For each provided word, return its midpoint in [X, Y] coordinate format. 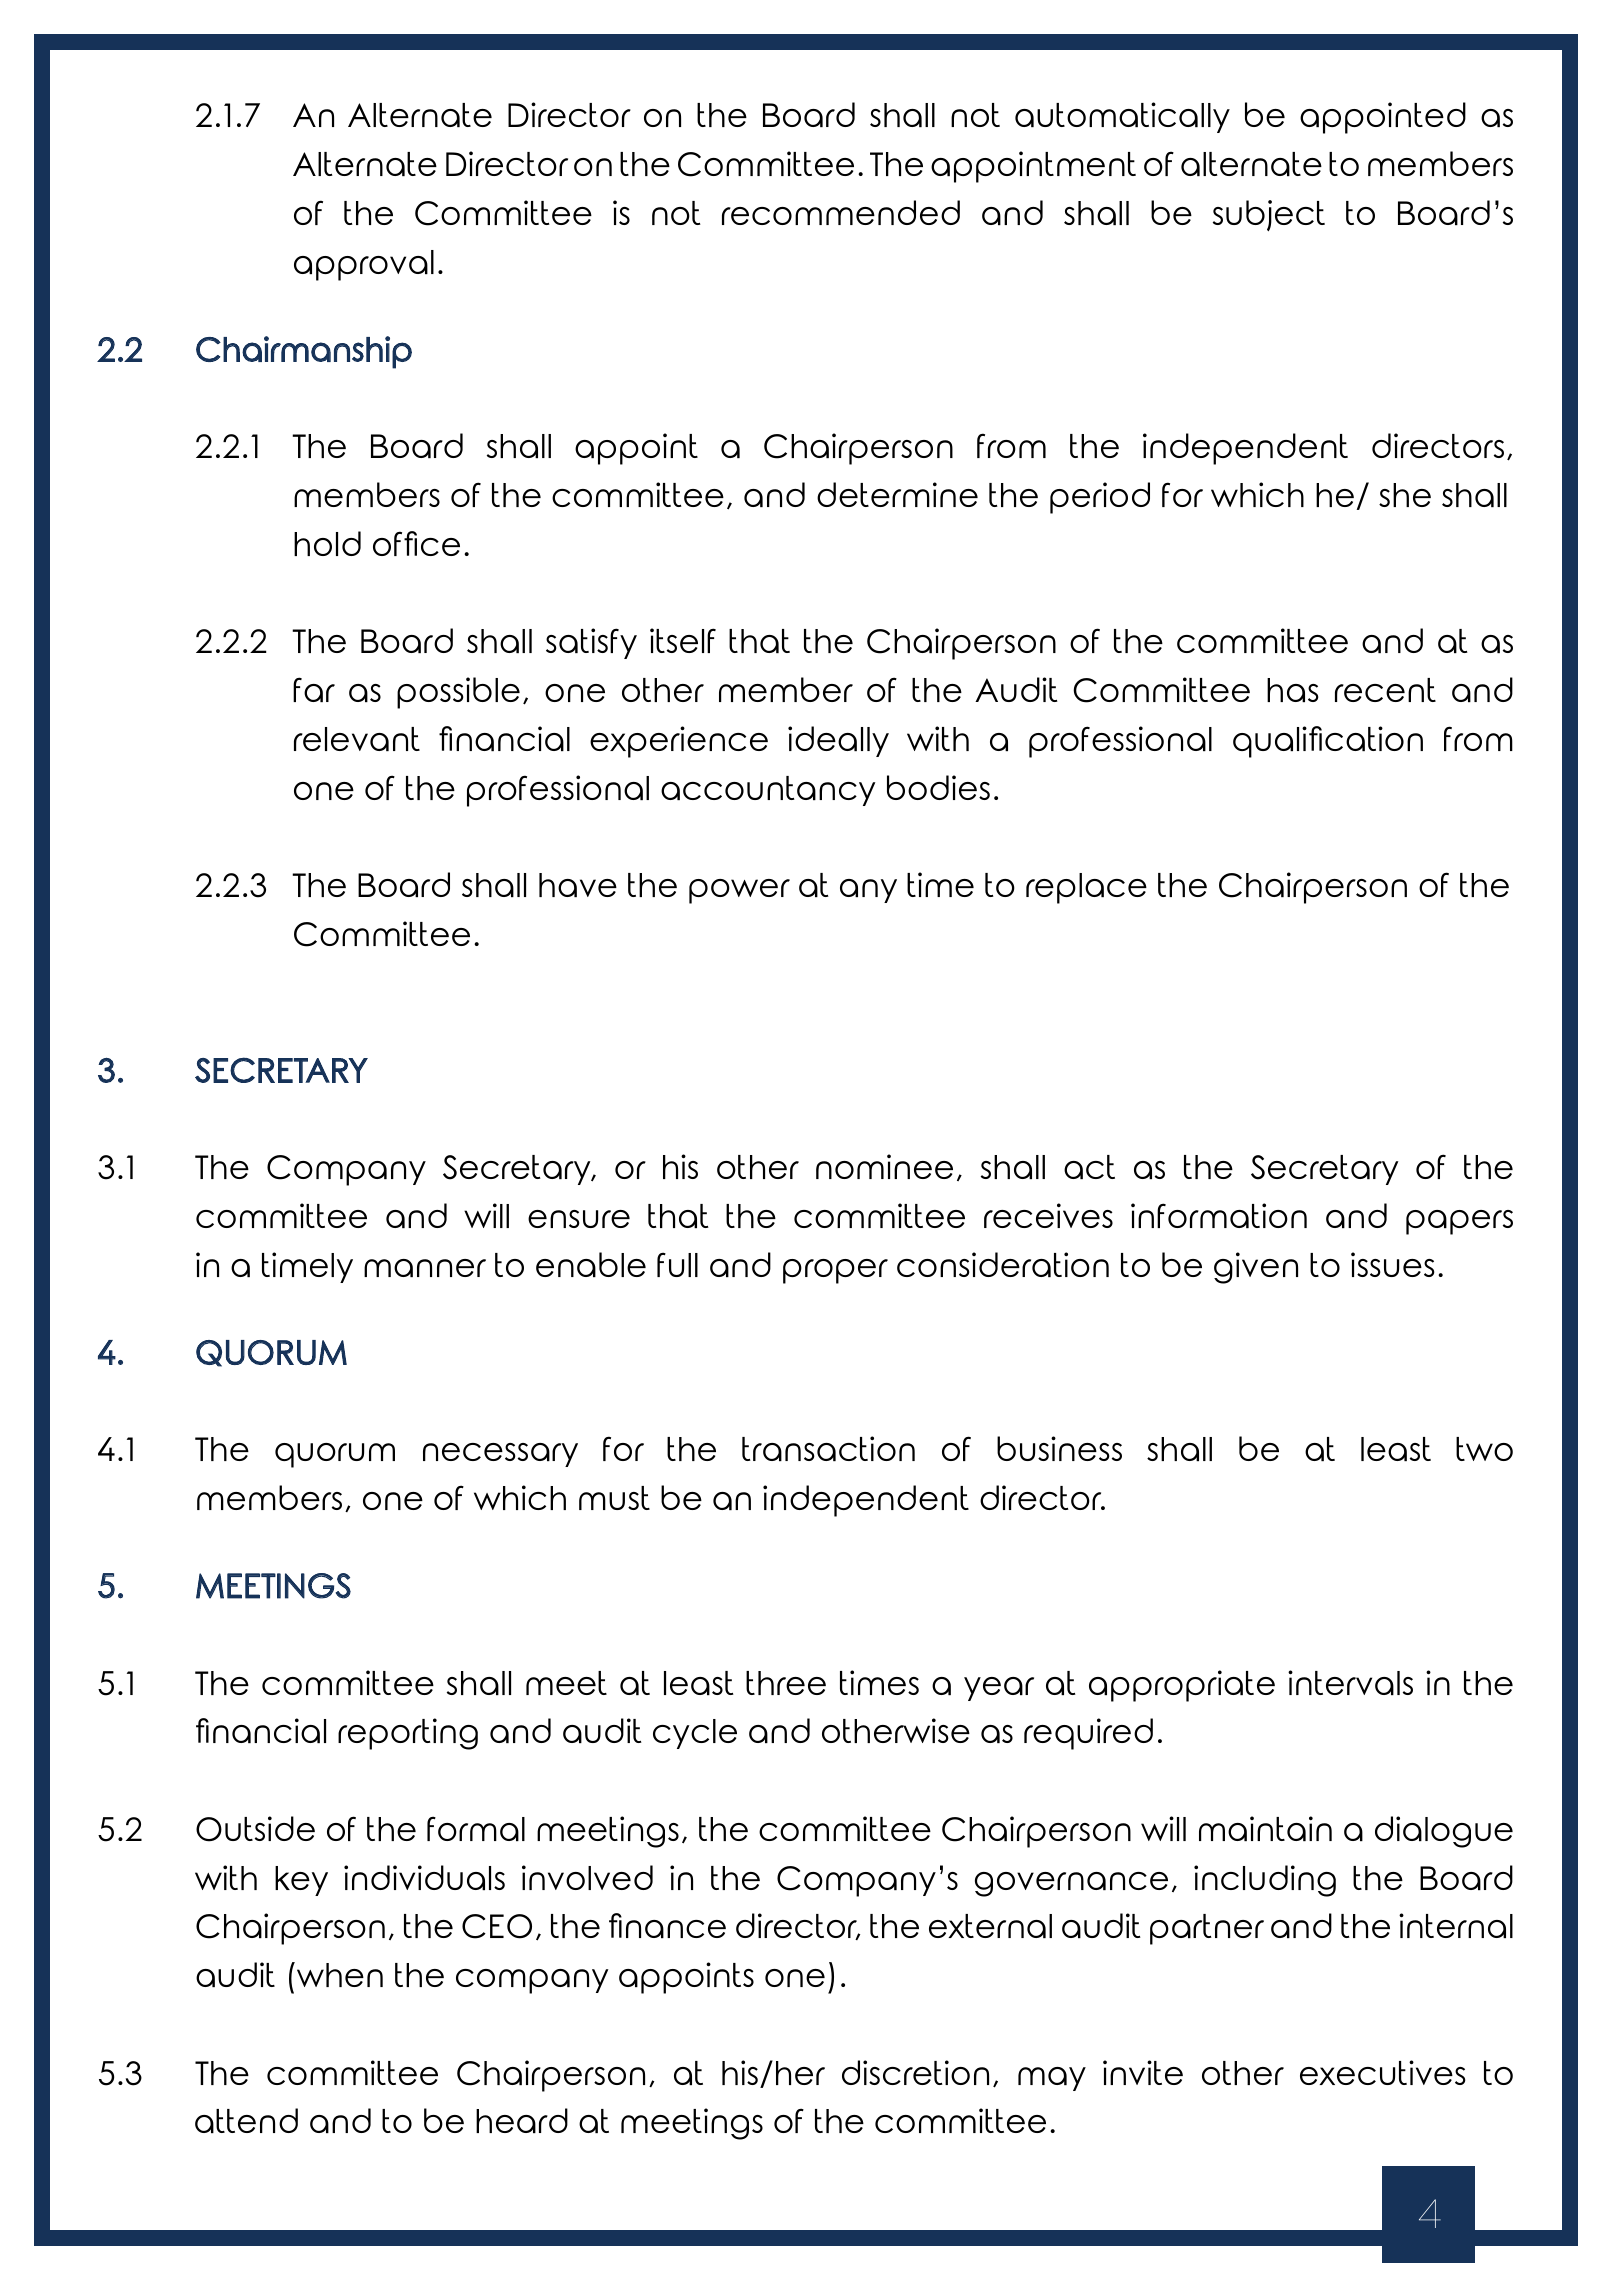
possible [458, 693]
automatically [1122, 117]
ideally [838, 741]
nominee [884, 1166]
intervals [1350, 1682]
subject [1269, 215]
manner [425, 1268]
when [338, 1974]
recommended [841, 212]
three [786, 1683]
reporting [408, 1734]
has [1293, 690]
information [1219, 1215]
